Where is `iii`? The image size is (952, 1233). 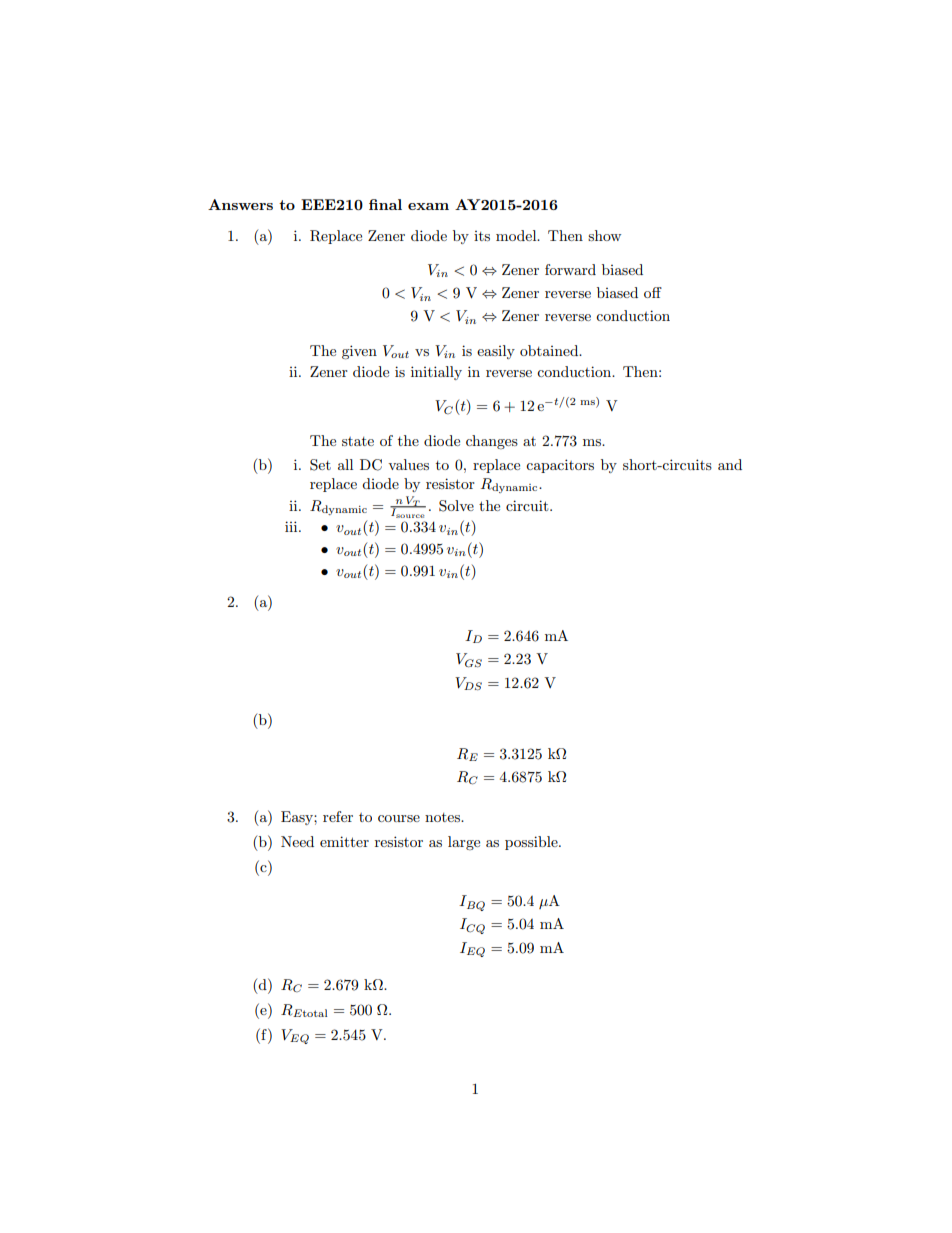
iii is located at coordinates (292, 526).
